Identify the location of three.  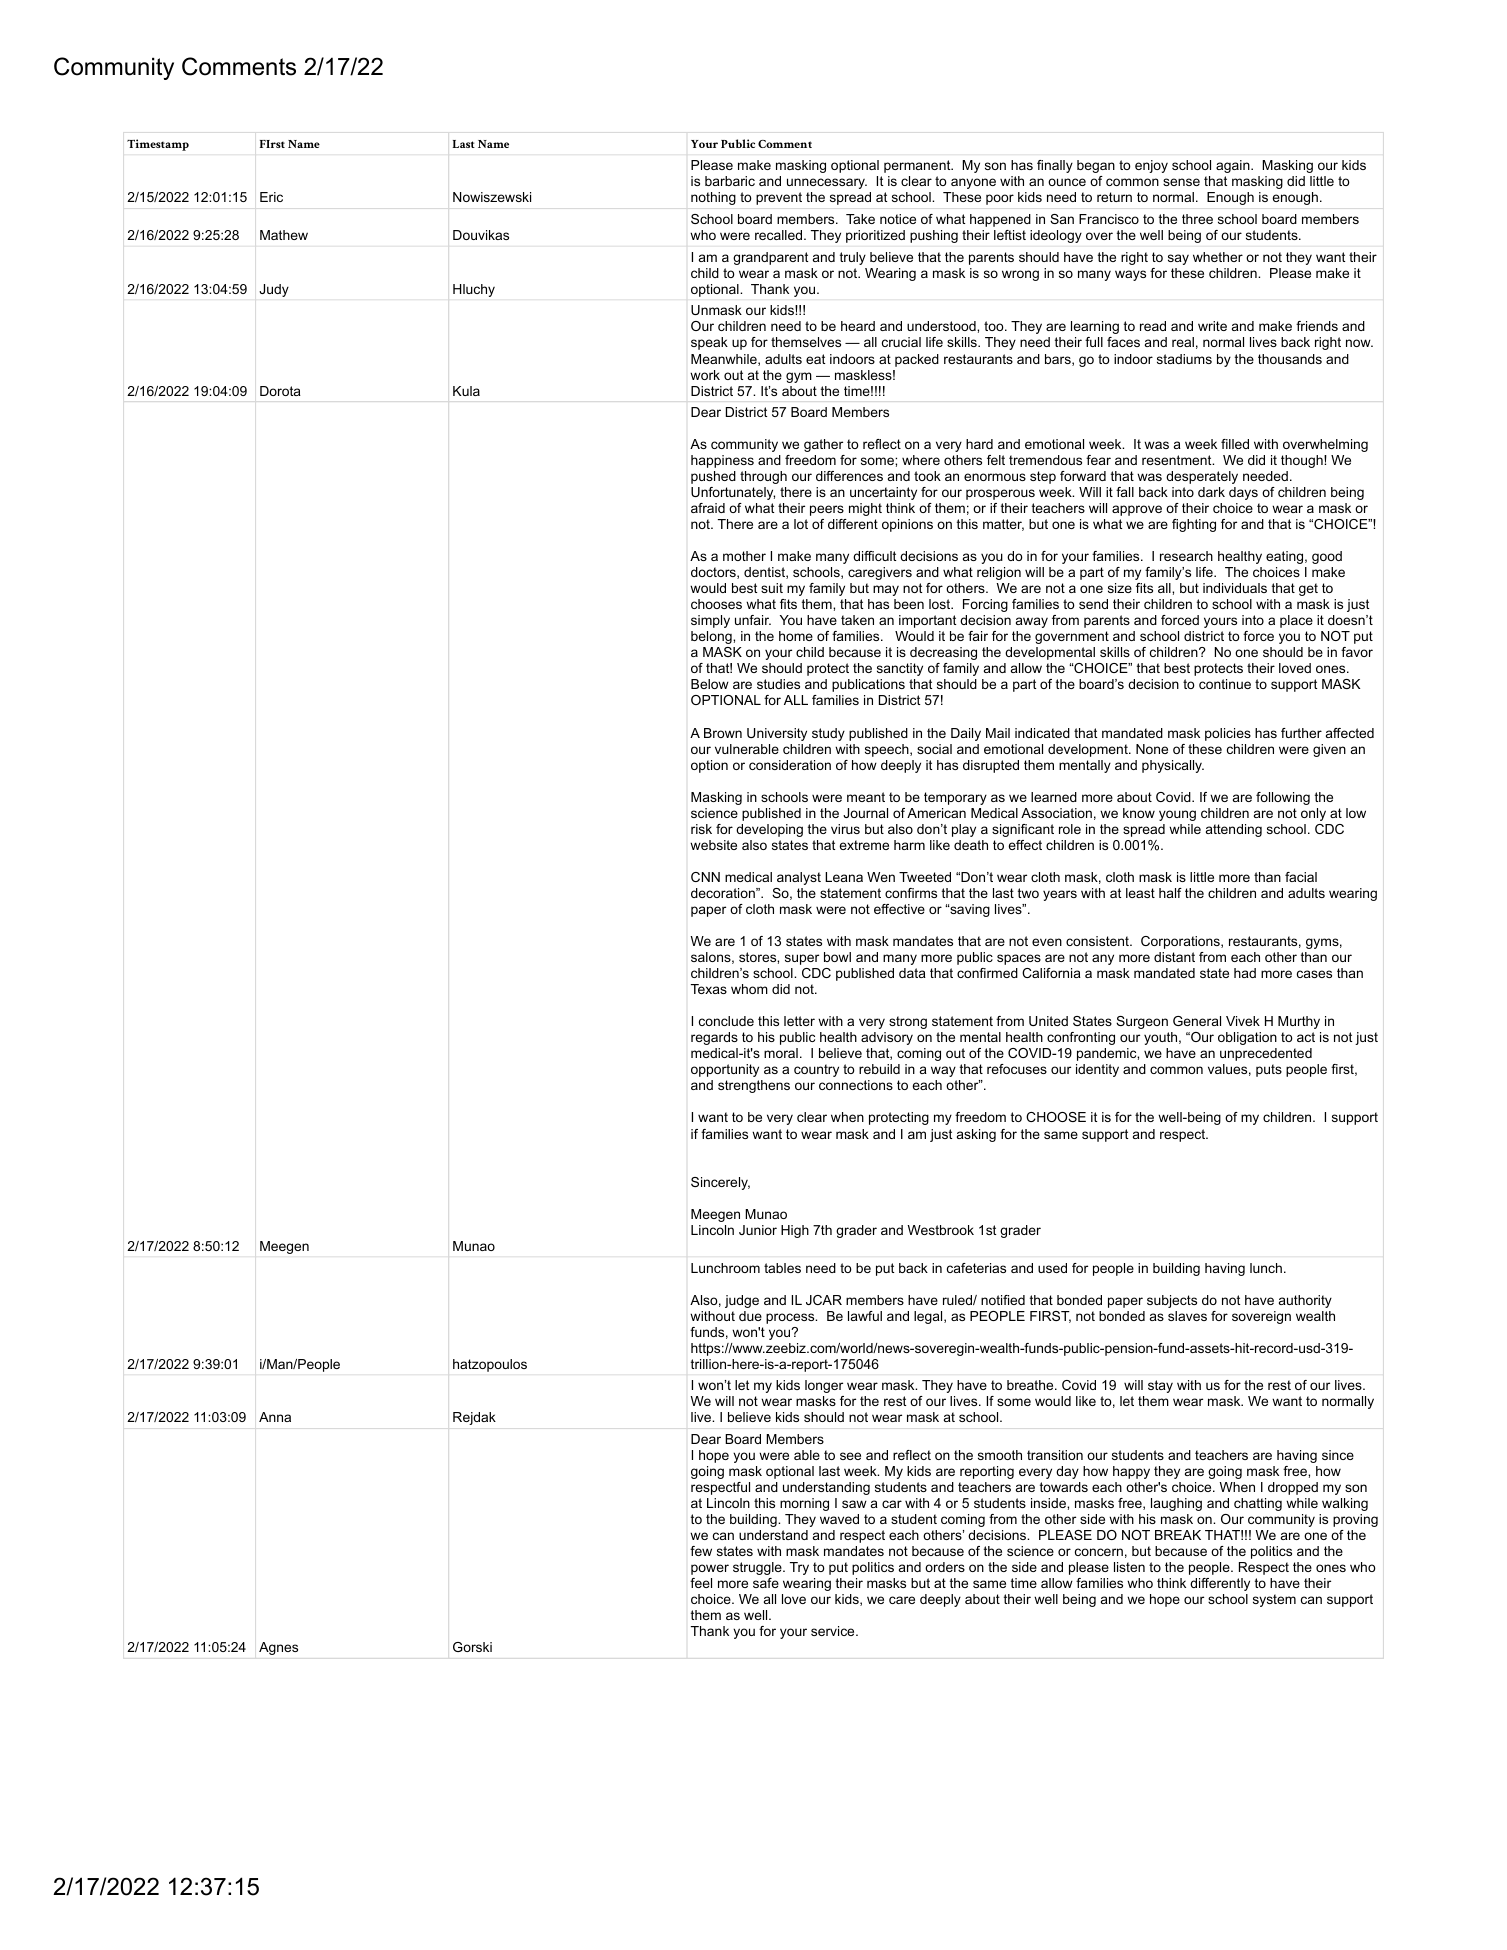
(1197, 219).
